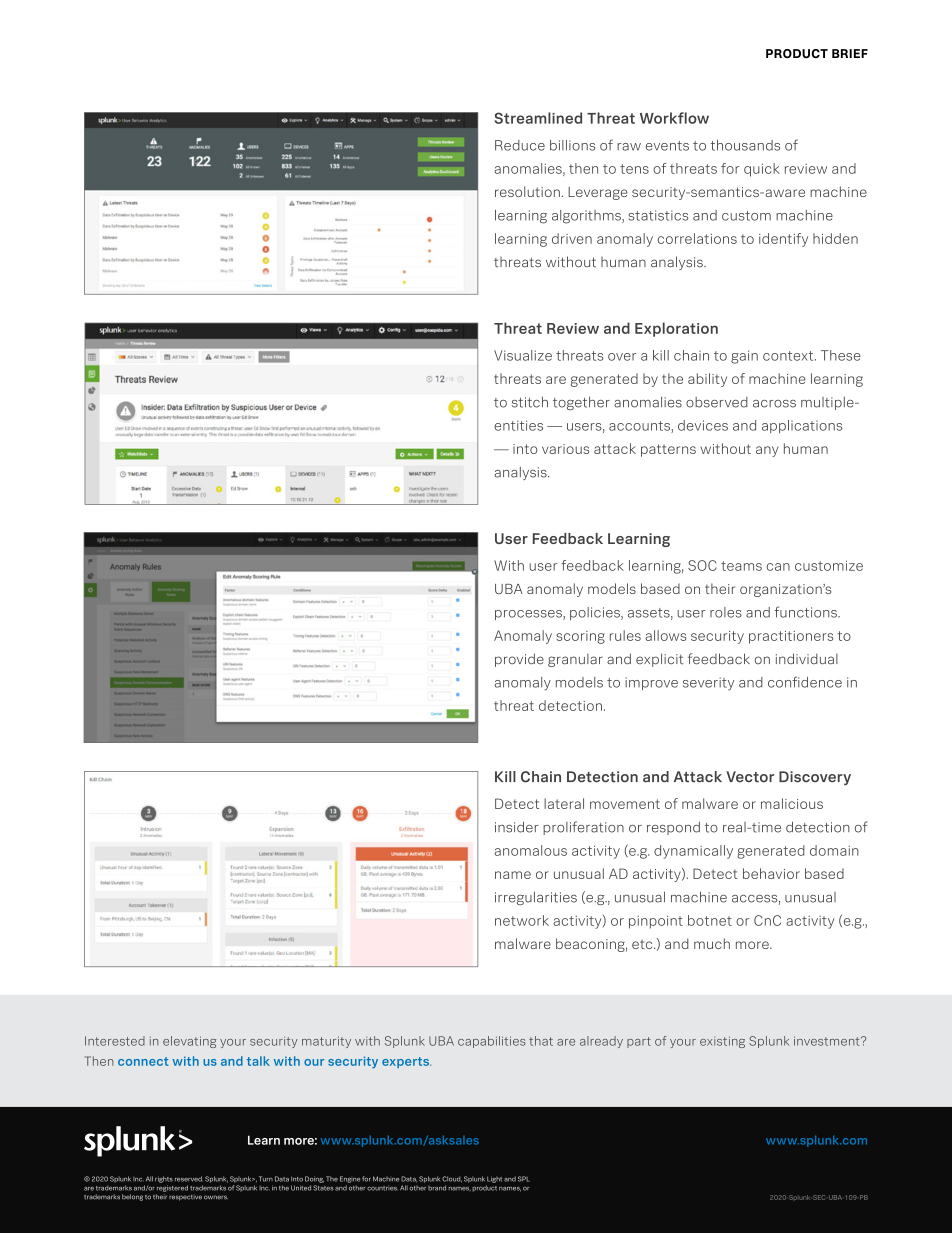  What do you see at coordinates (494, 1179) in the document?
I see `Light` at bounding box center [494, 1179].
